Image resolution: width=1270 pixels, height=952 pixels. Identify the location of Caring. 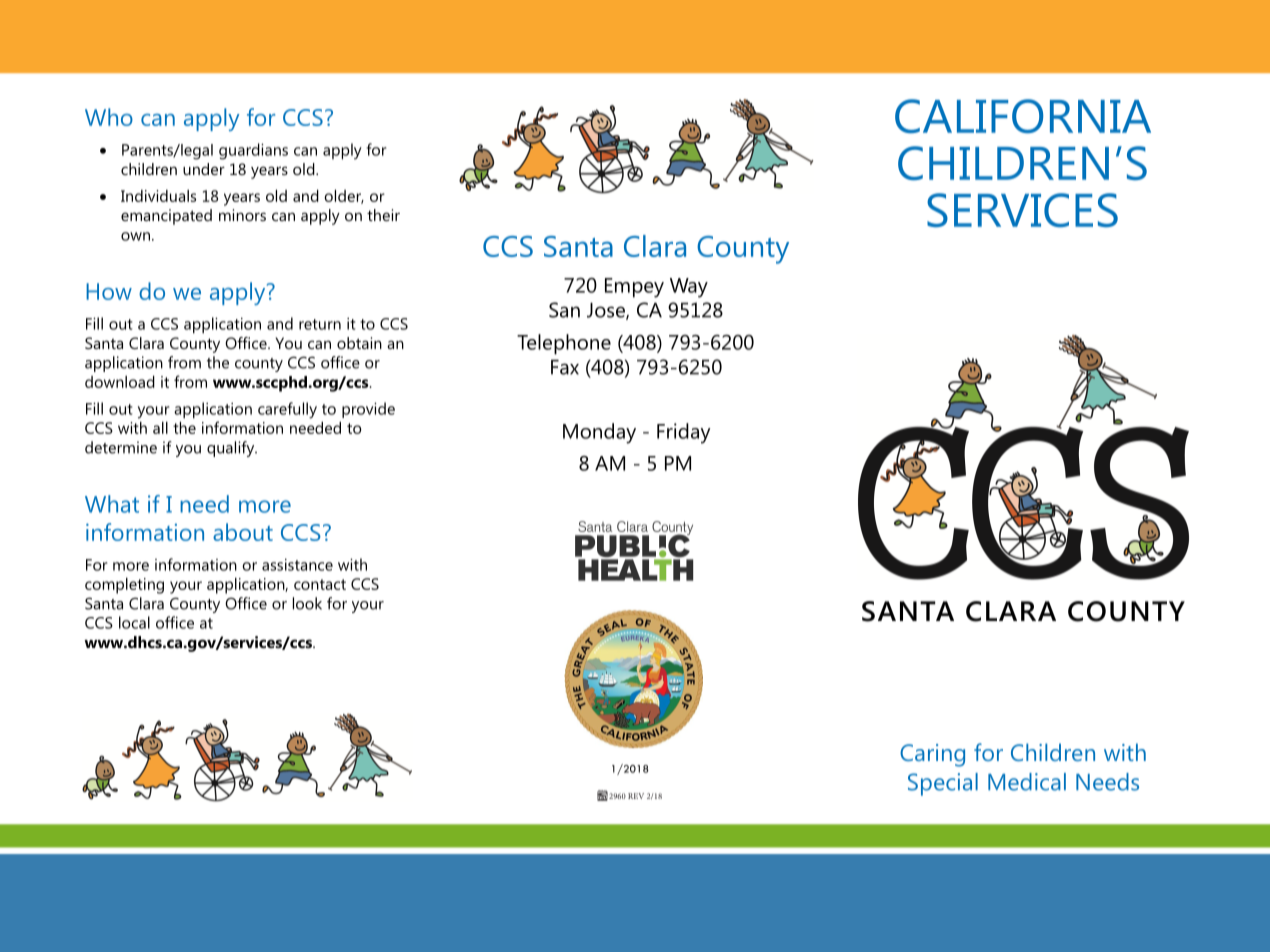
(932, 755).
